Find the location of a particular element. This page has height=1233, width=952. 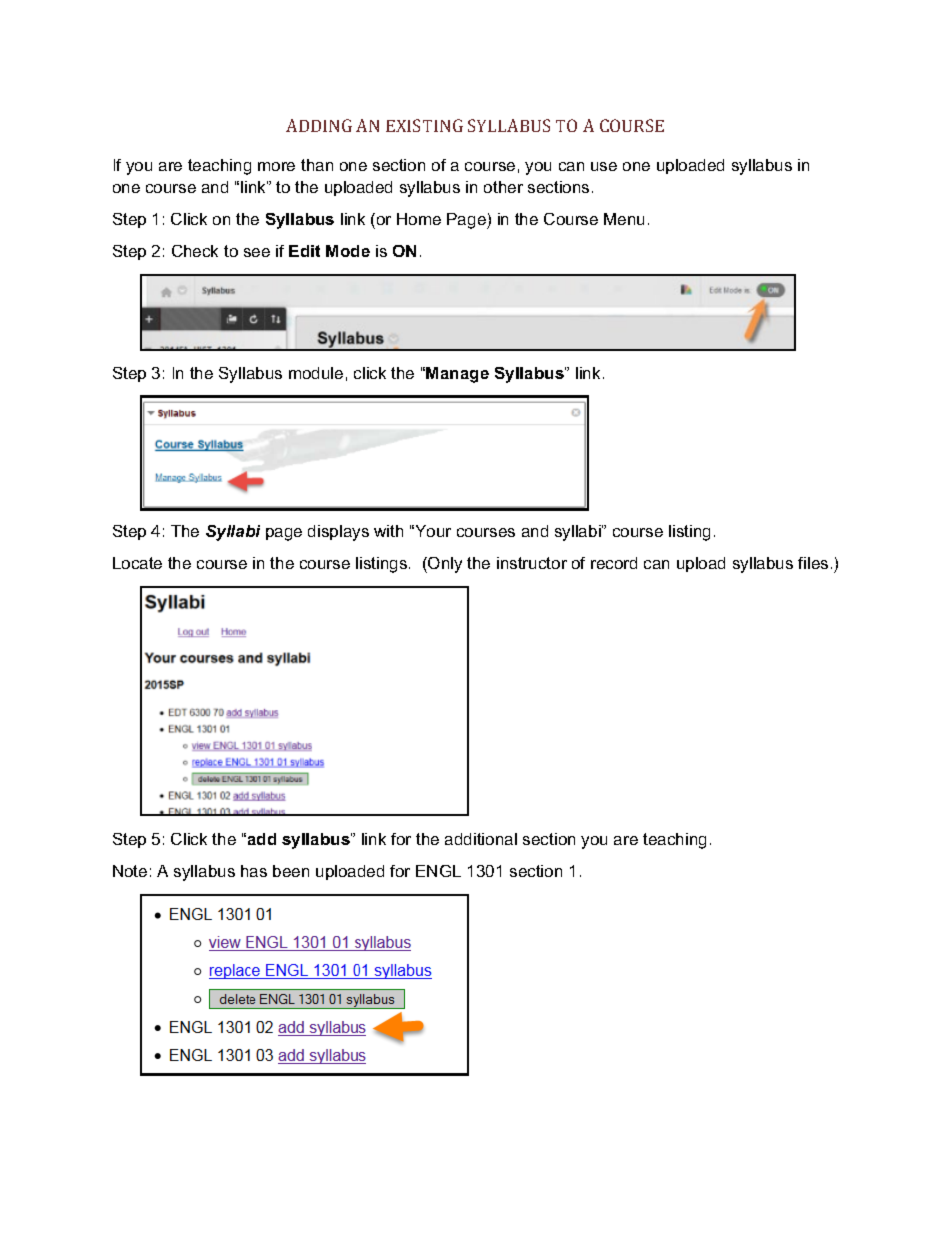

other is located at coordinates (503, 187).
